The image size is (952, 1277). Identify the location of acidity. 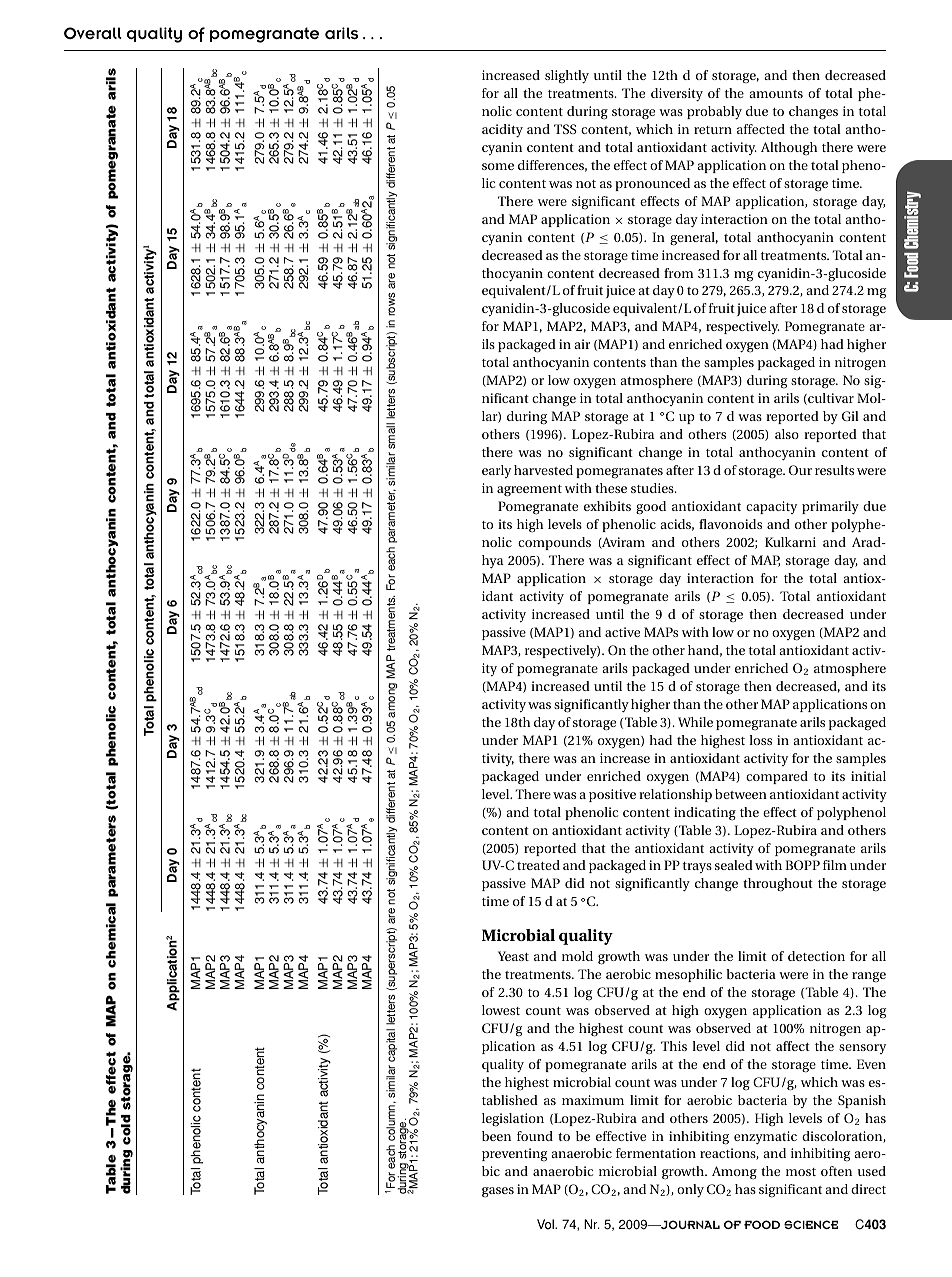
(502, 131).
